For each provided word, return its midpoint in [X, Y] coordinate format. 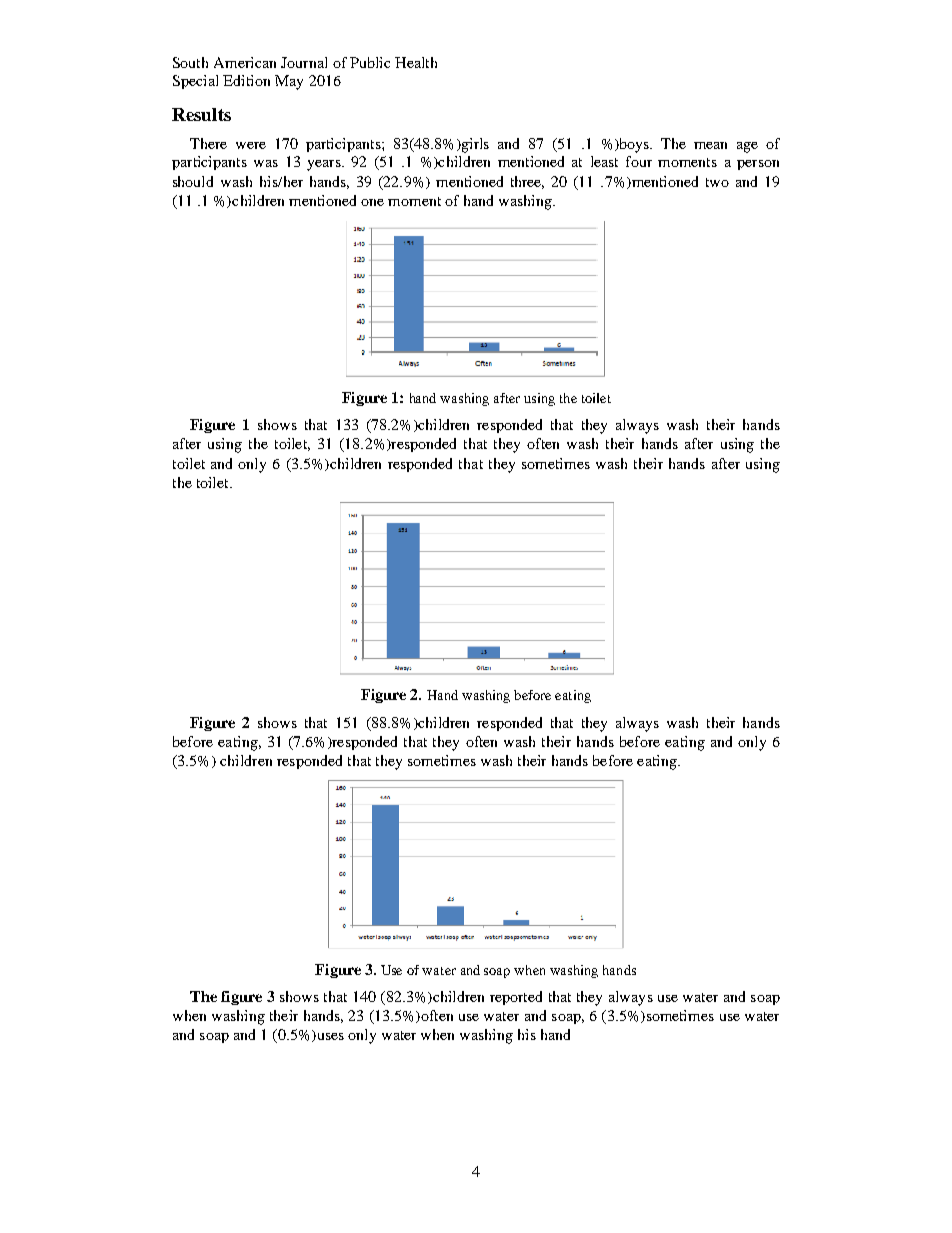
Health [416, 62]
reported [516, 998]
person [758, 165]
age [747, 147]
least [604, 161]
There [208, 143]
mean [710, 145]
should [193, 181]
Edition [246, 80]
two [717, 182]
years [325, 165]
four [639, 161]
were [251, 145]
